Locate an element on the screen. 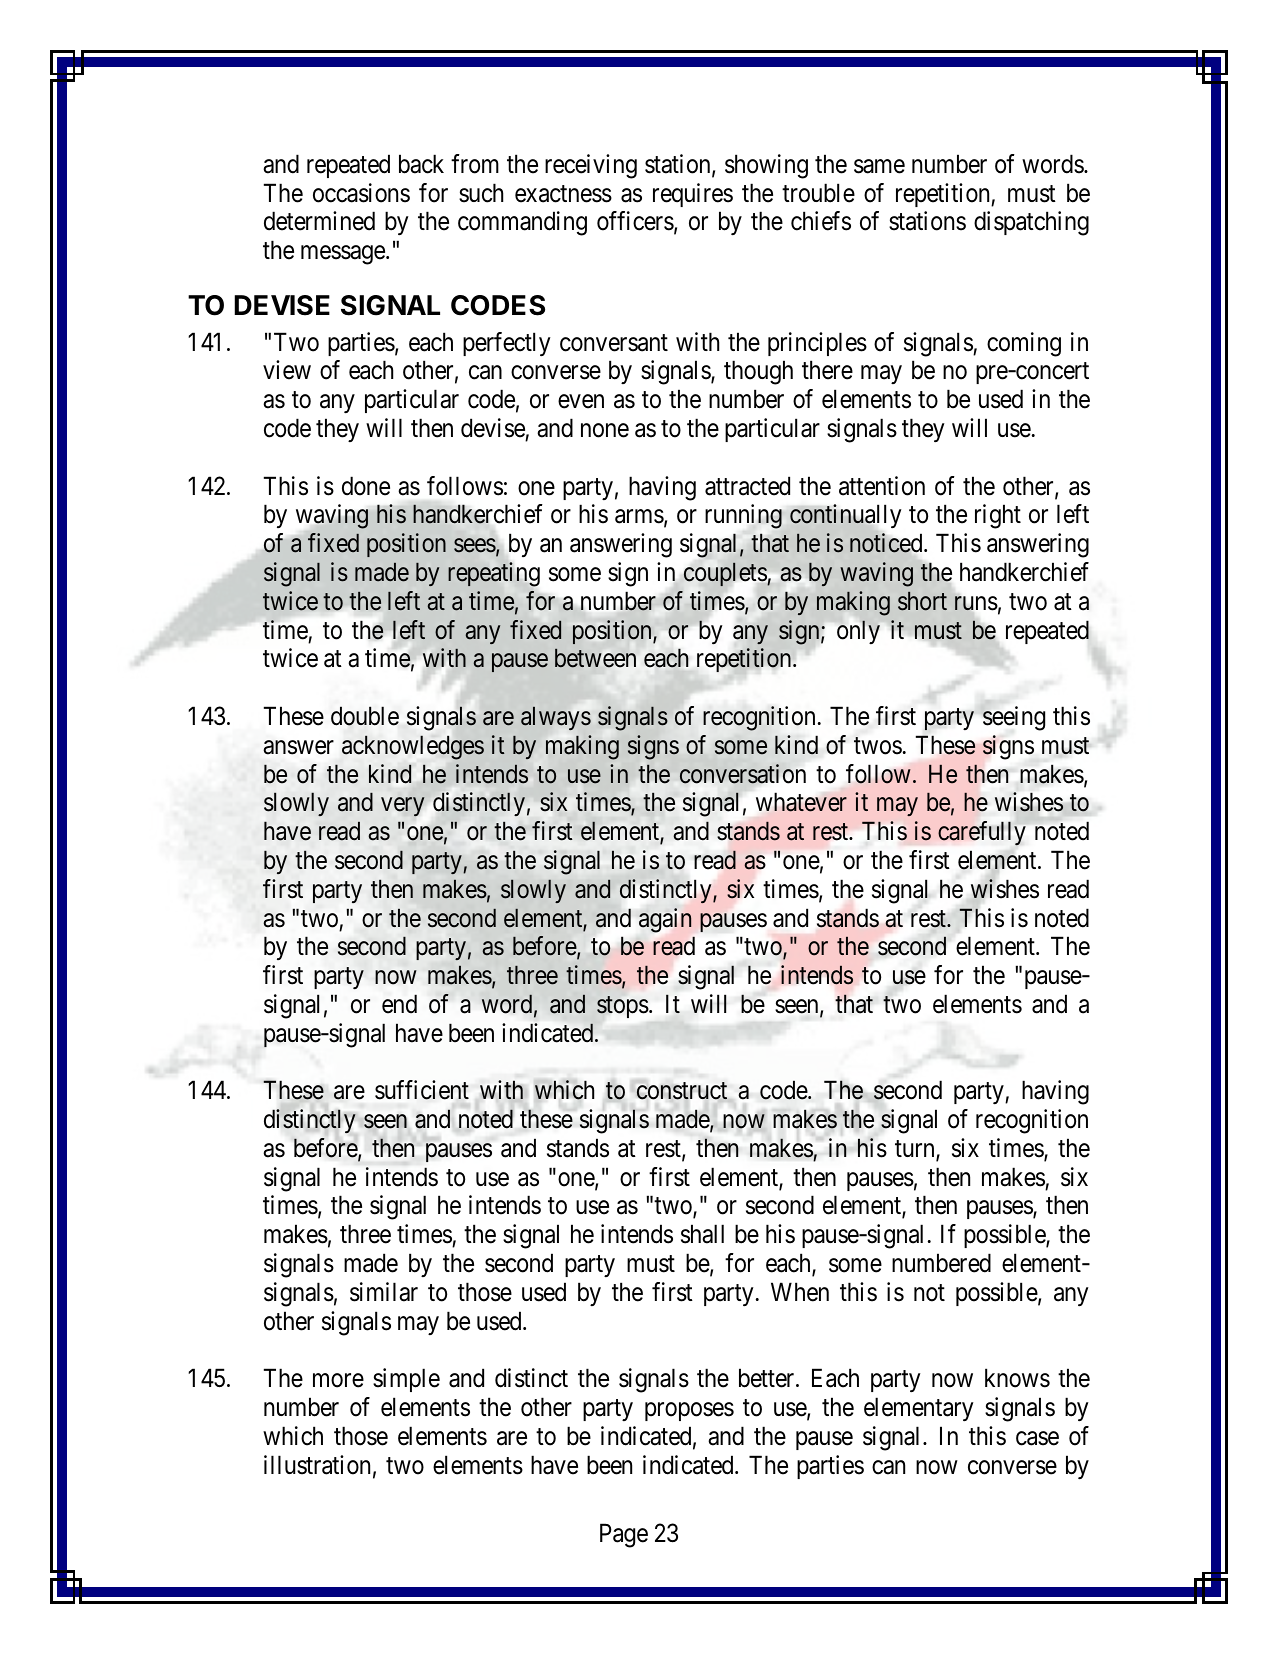 The image size is (1277, 1653). same is located at coordinates (879, 166).
